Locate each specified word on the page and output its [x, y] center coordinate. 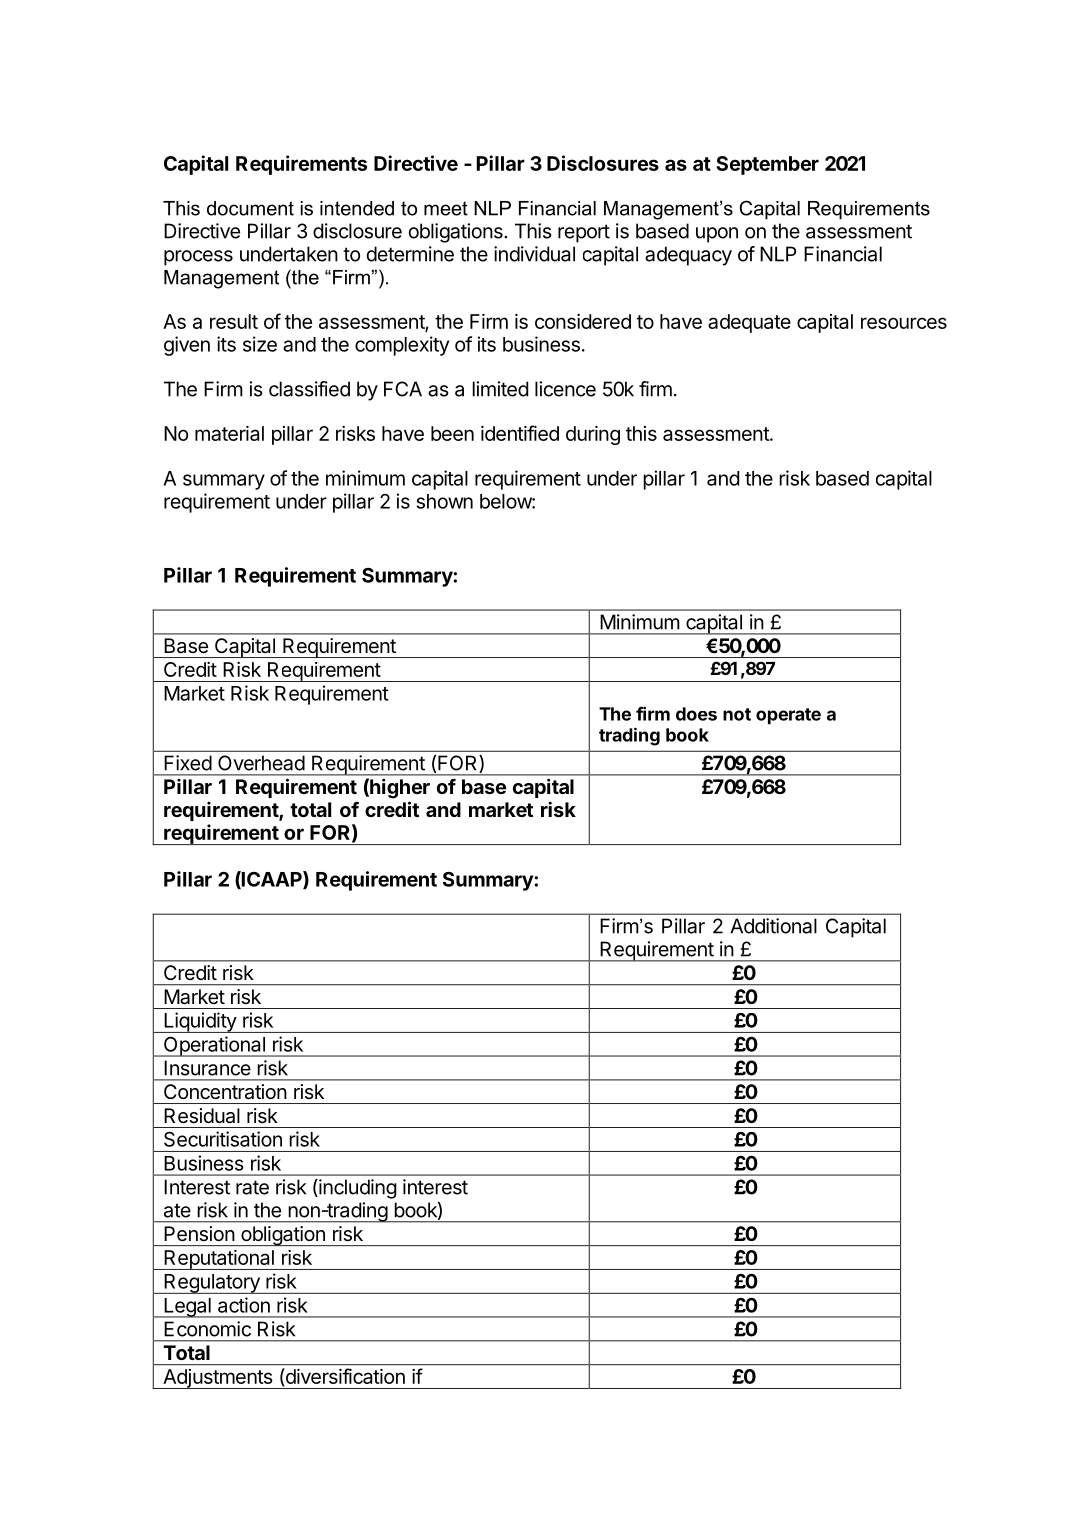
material [229, 433]
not [737, 714]
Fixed [188, 763]
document [250, 208]
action [244, 1305]
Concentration [225, 1091]
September [767, 165]
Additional [773, 926]
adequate [749, 323]
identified [520, 433]
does [696, 714]
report [584, 233]
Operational [214, 1046]
